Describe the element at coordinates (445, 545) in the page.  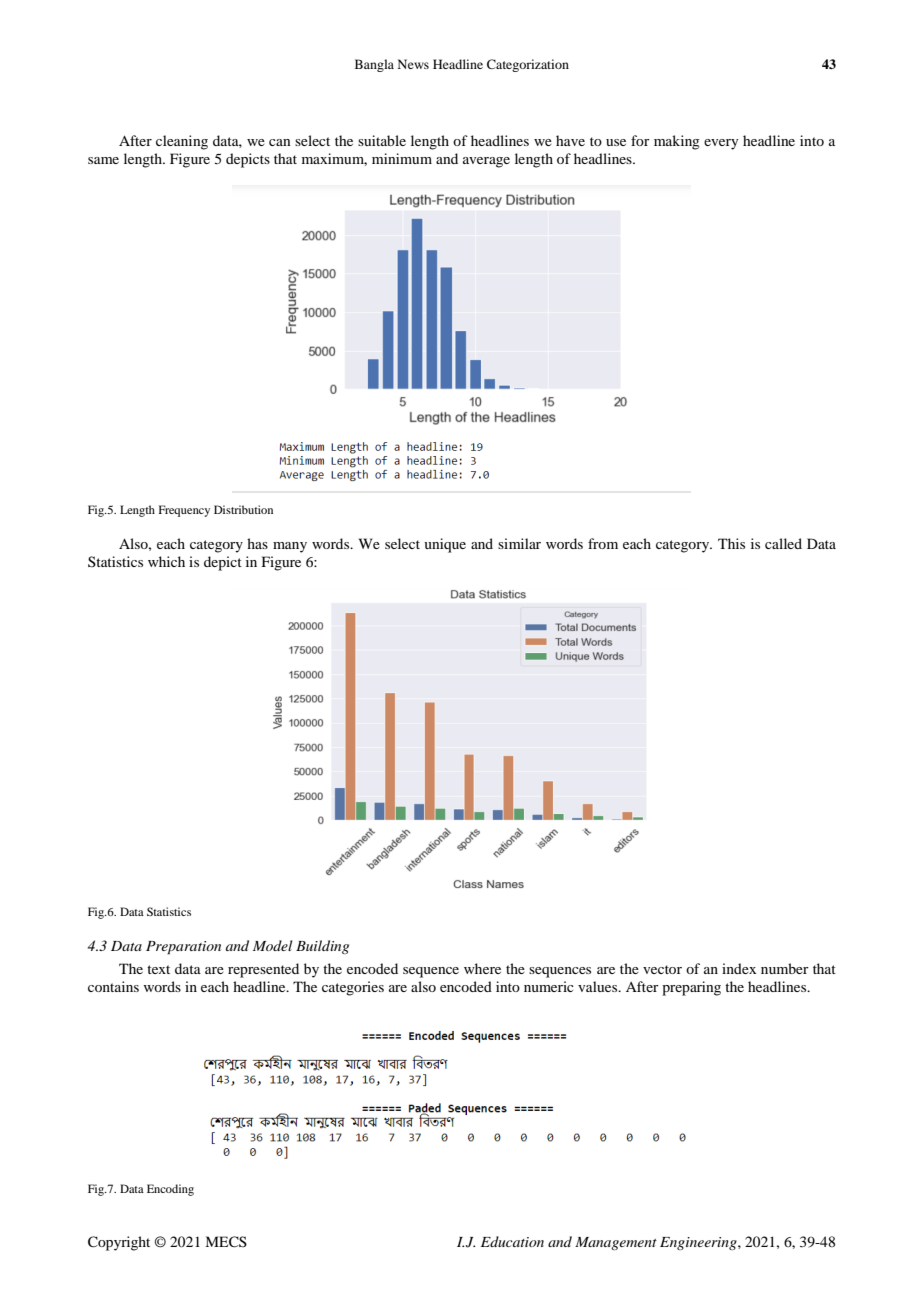
I see `unique` at that location.
